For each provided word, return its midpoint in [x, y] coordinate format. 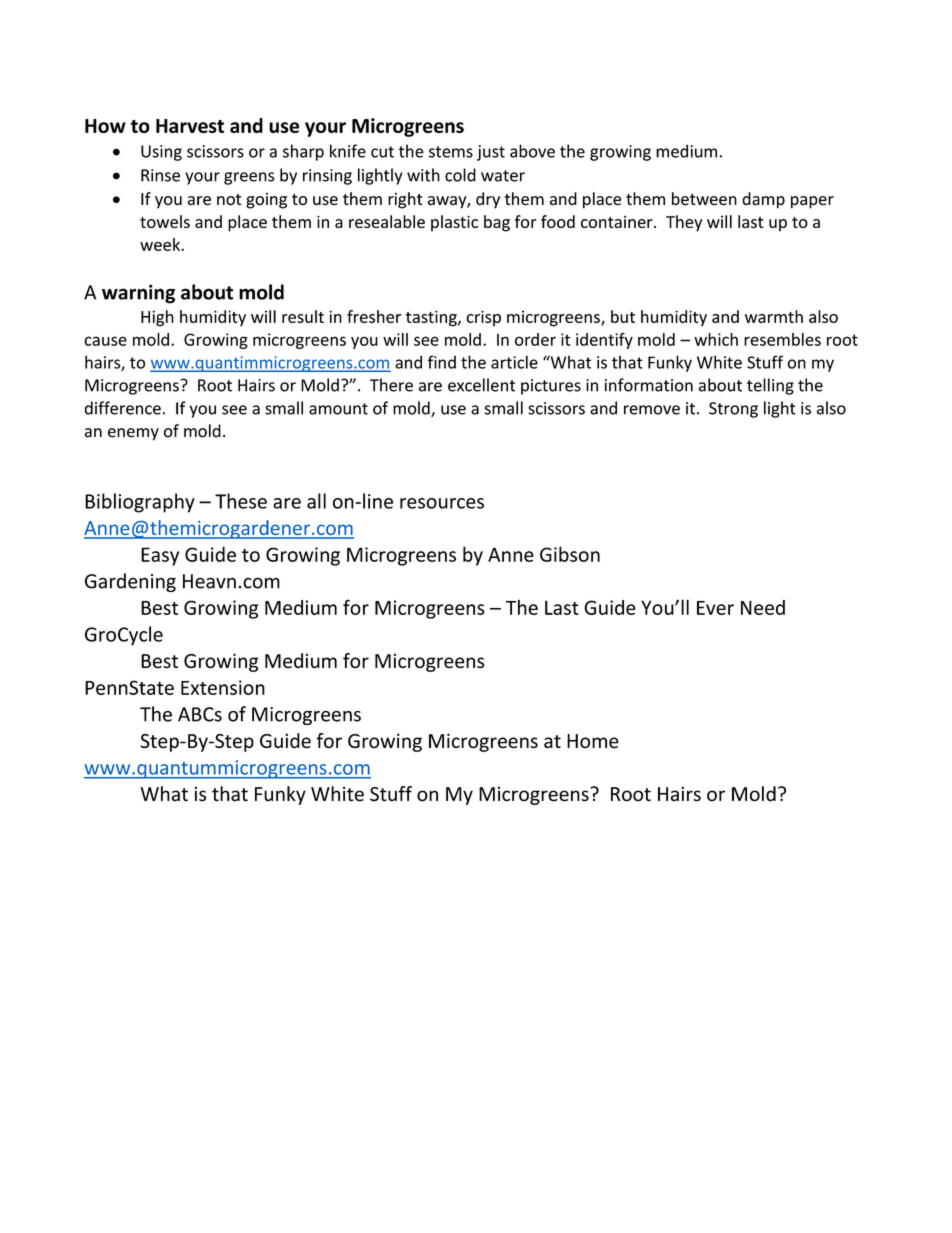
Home [593, 741]
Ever [715, 608]
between [704, 199]
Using [161, 153]
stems [451, 152]
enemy [133, 434]
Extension [223, 687]
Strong [733, 410]
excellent [481, 385]
